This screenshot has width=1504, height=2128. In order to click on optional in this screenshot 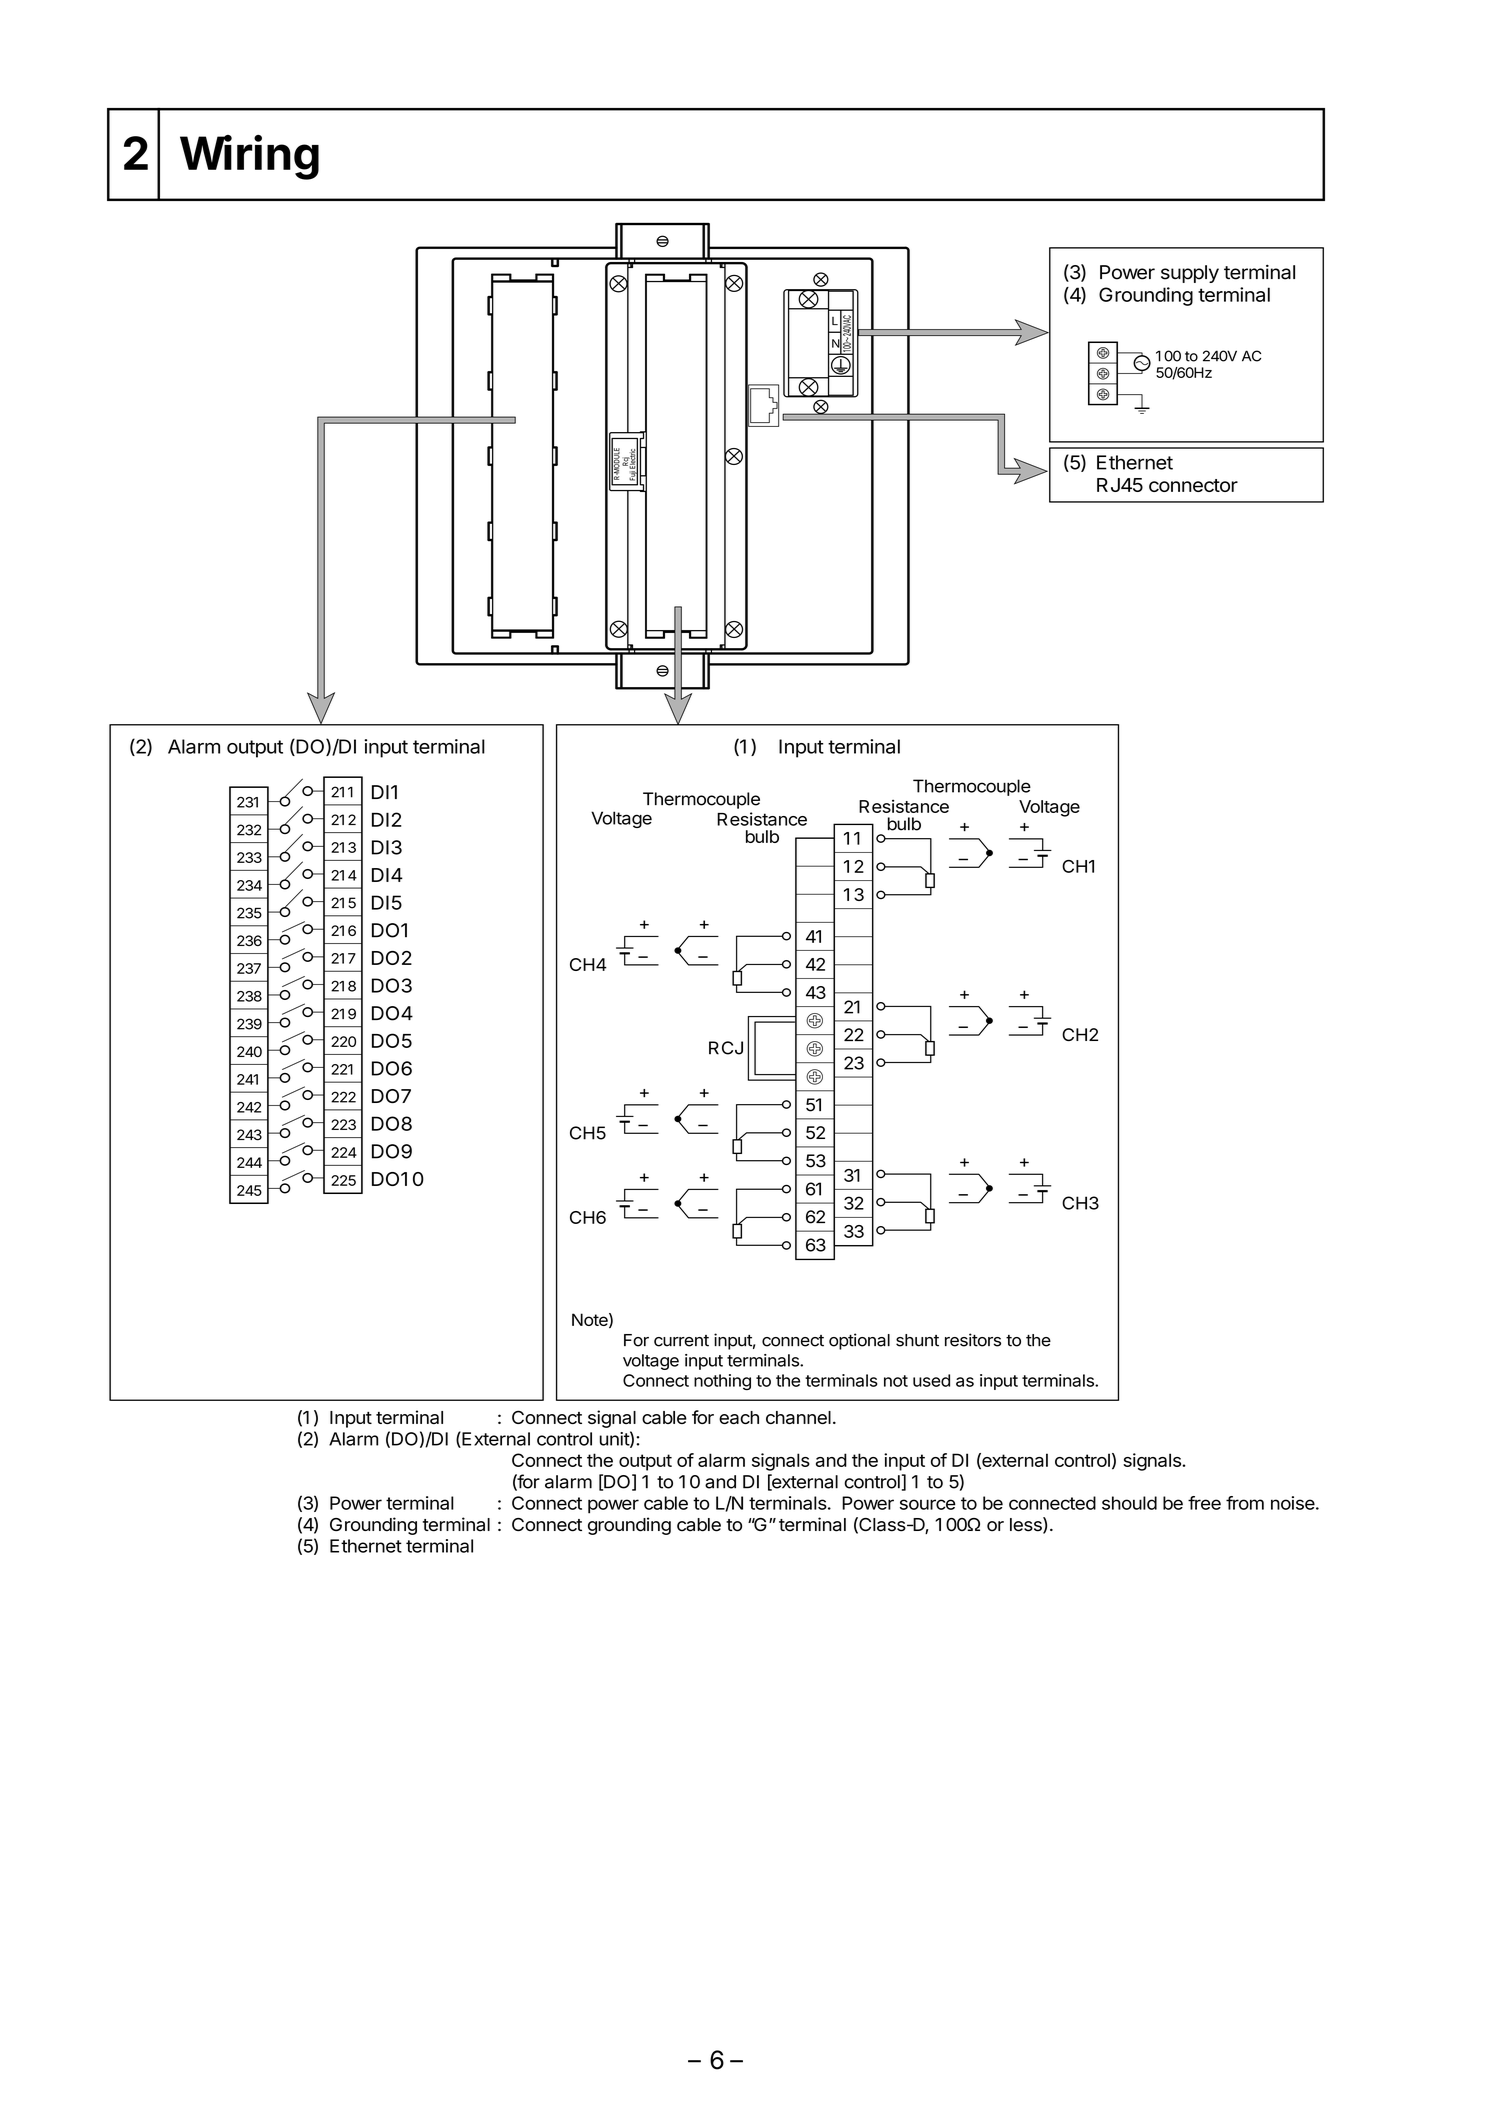, I will do `click(859, 1341)`.
